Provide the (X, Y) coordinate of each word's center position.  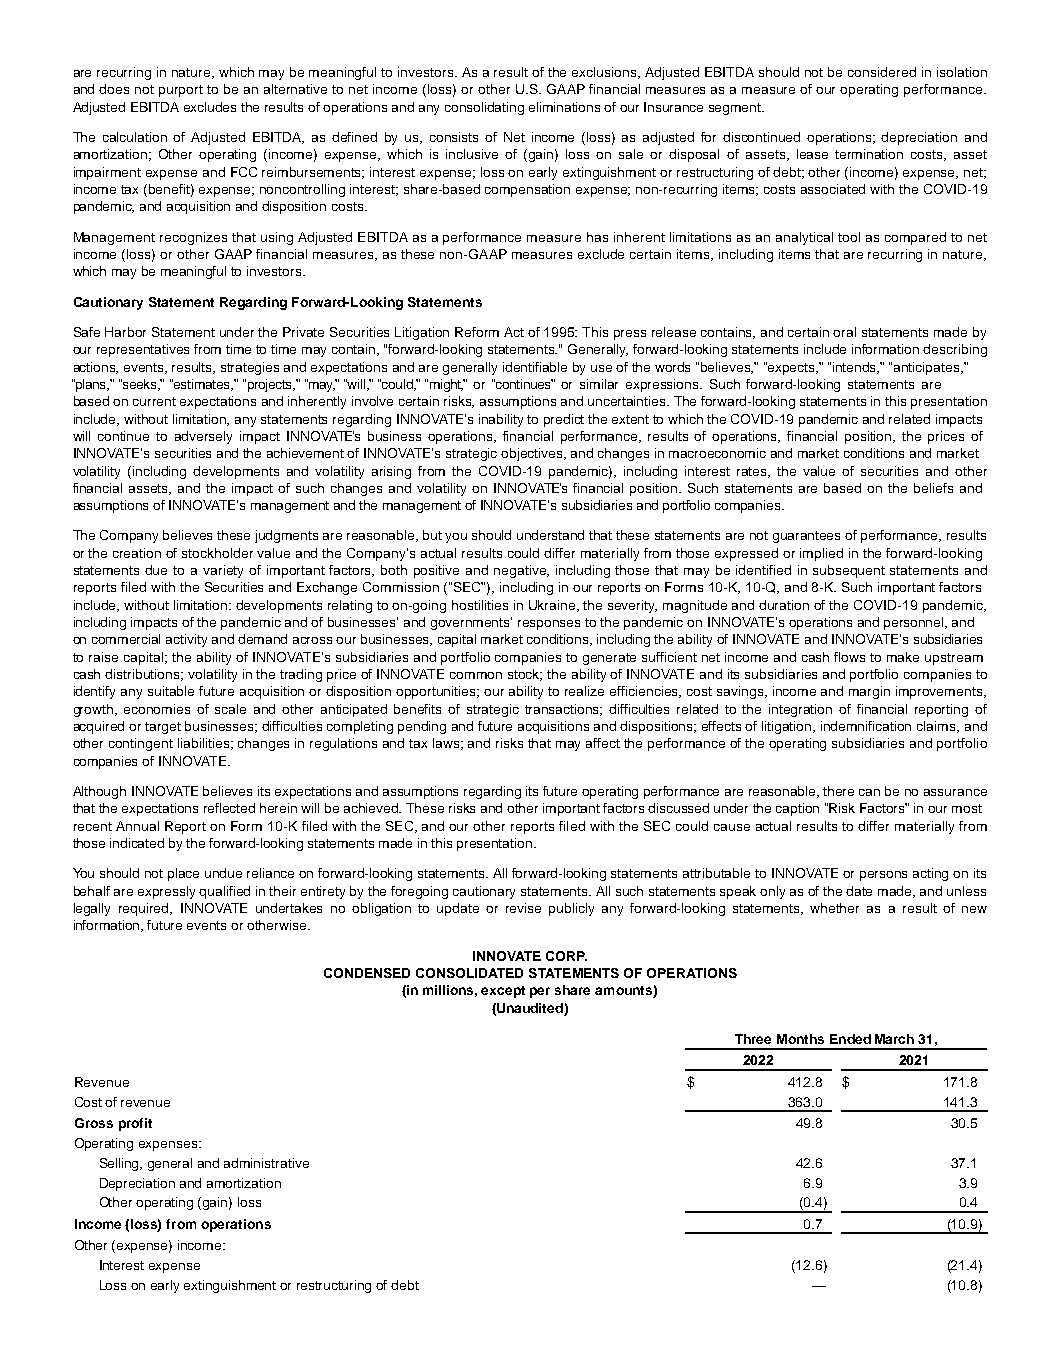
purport (181, 91)
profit (135, 1124)
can (869, 792)
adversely (203, 437)
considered (882, 72)
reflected (229, 808)
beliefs (933, 488)
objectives (533, 454)
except (503, 992)
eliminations (564, 107)
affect (603, 743)
